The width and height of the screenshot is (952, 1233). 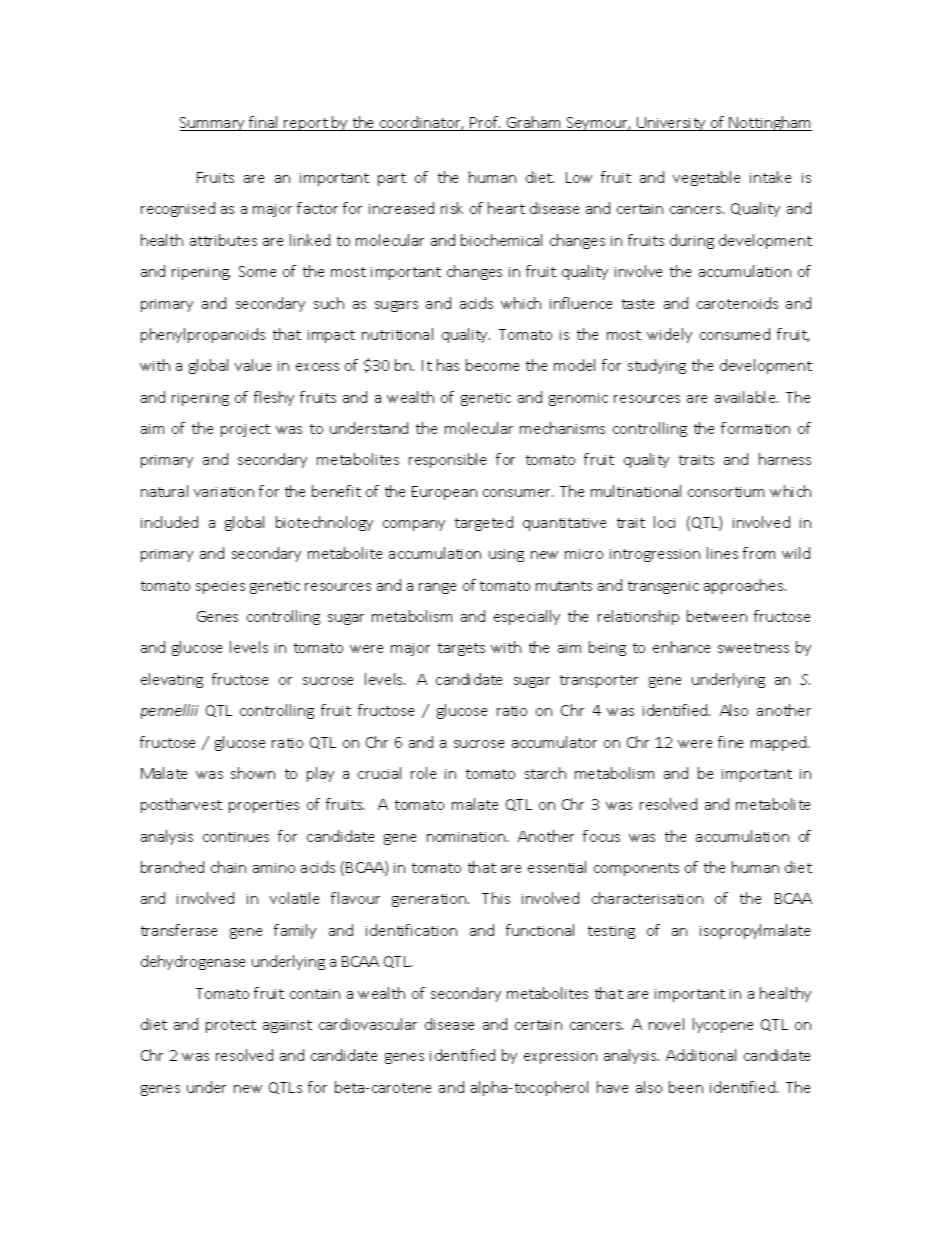 What do you see at coordinates (172, 680) in the screenshot?
I see `elevating` at bounding box center [172, 680].
